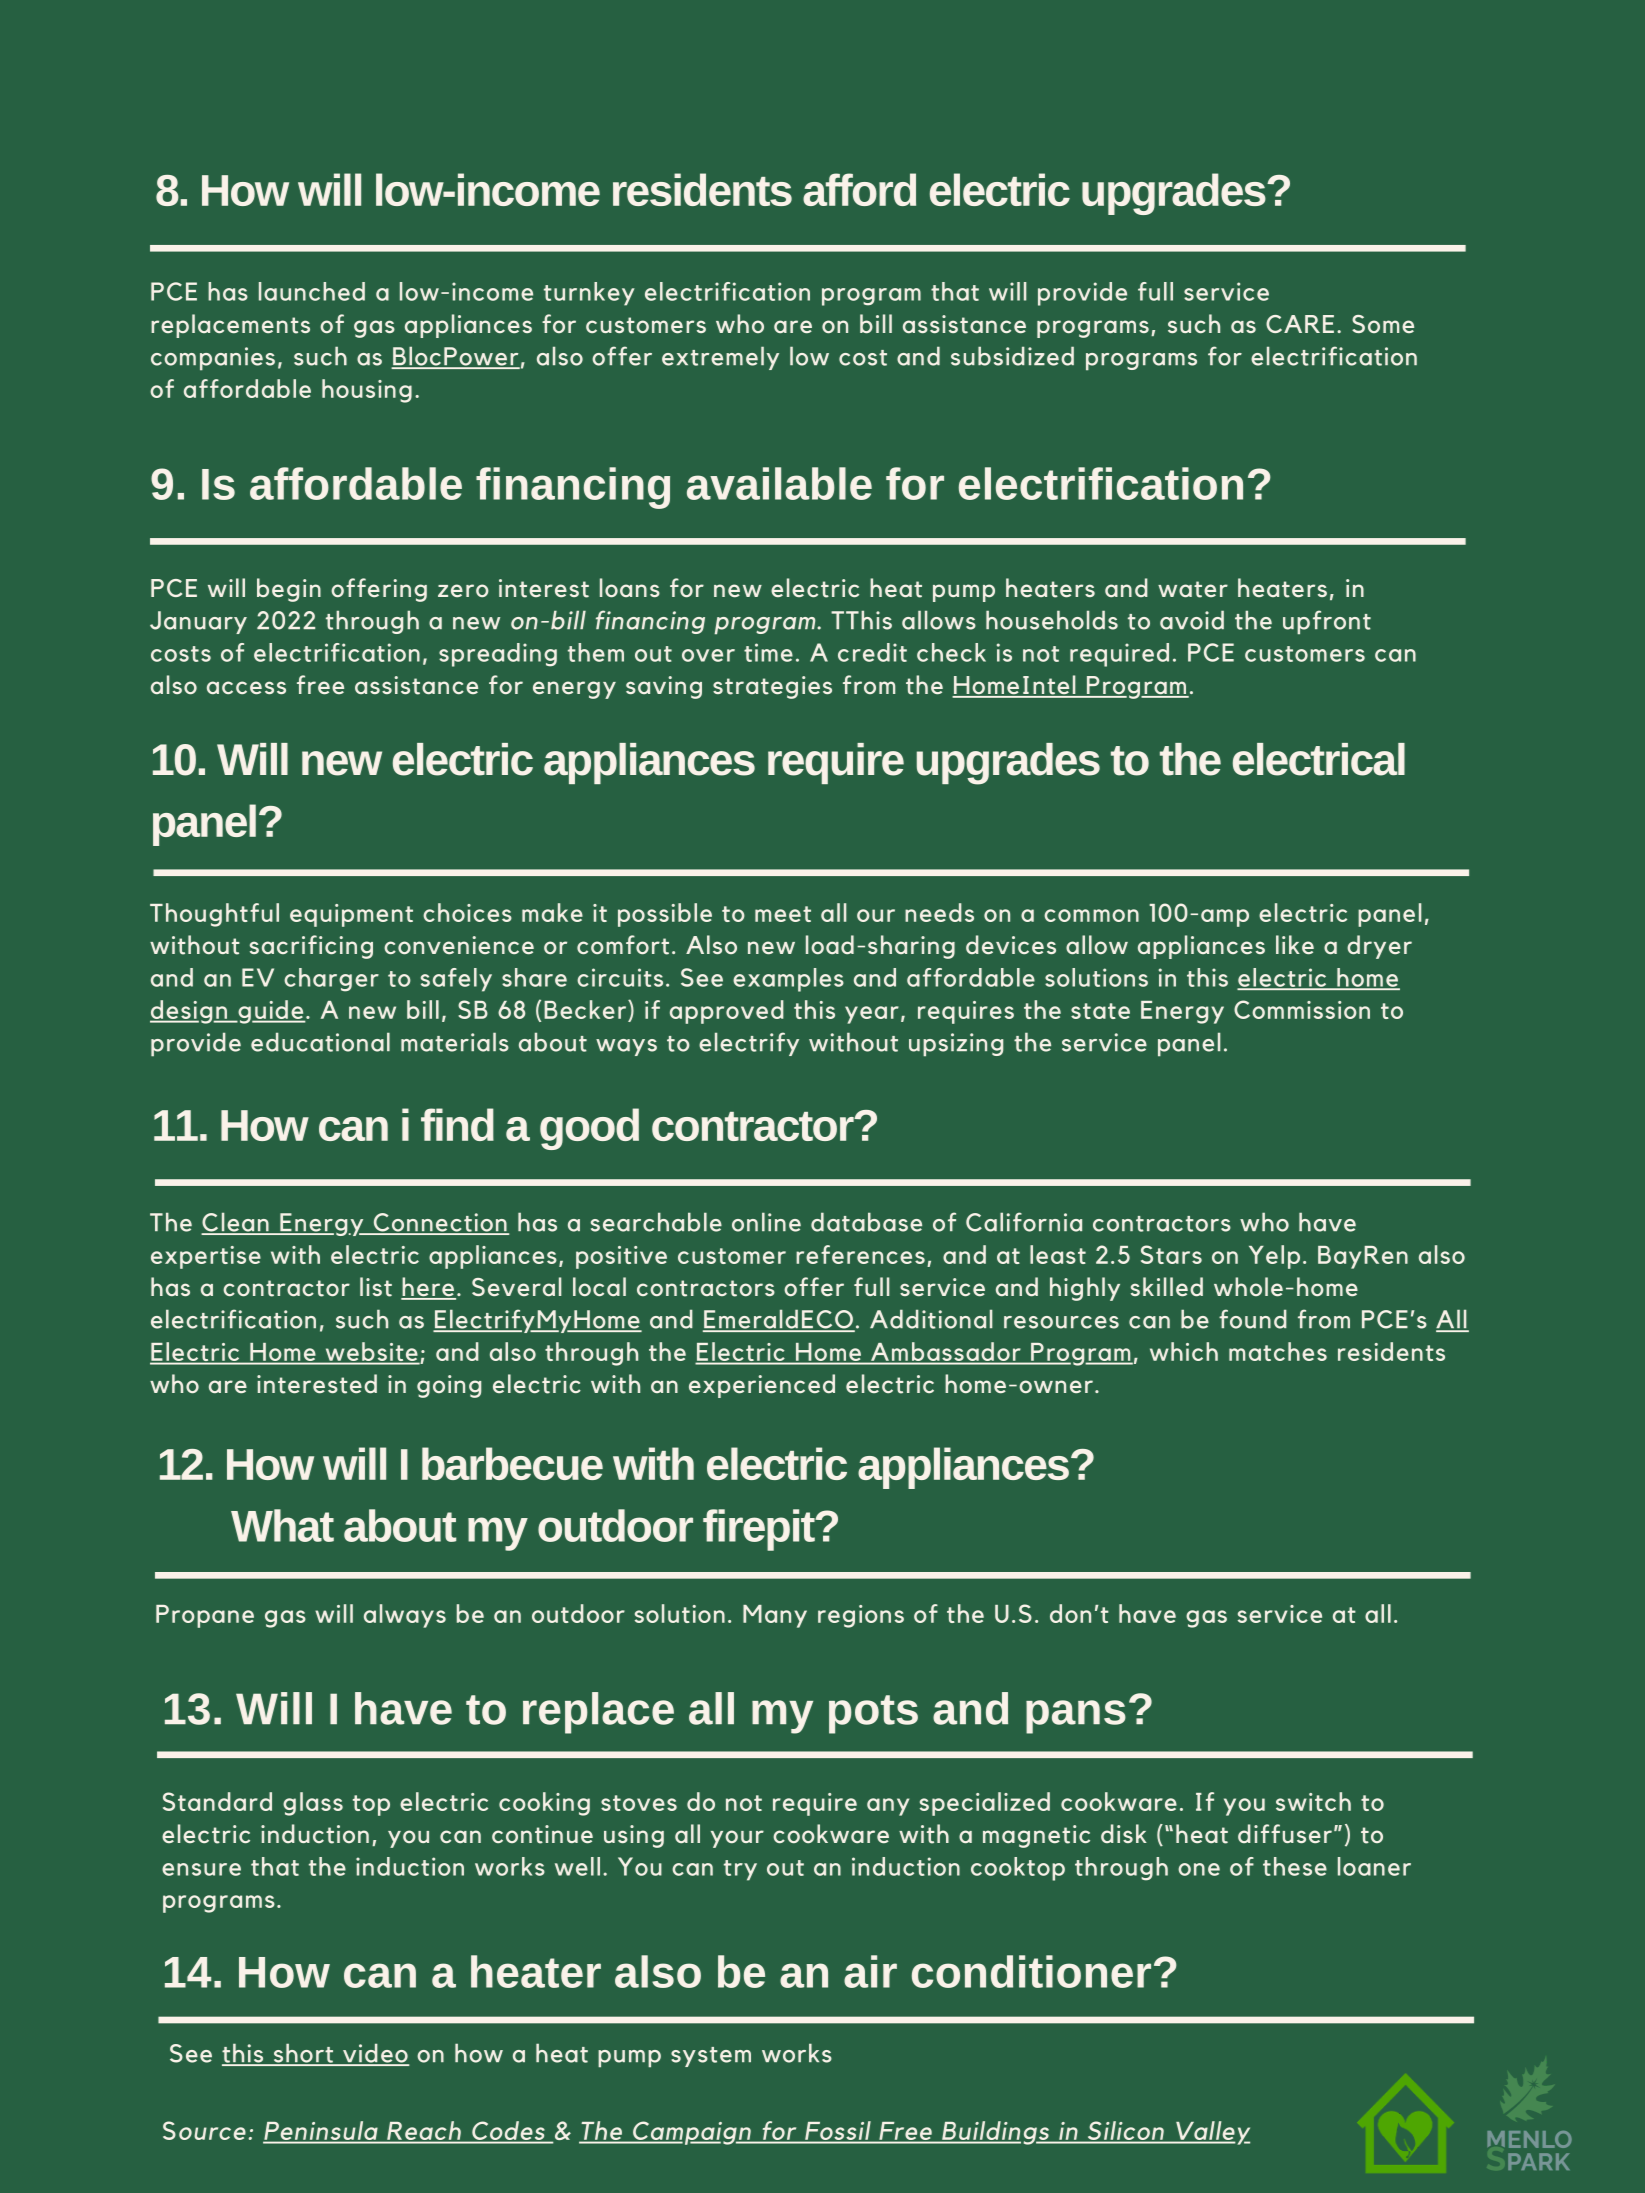 This screenshot has width=1645, height=2193. What do you see at coordinates (1300, 324) in the screenshot?
I see `CARE` at bounding box center [1300, 324].
